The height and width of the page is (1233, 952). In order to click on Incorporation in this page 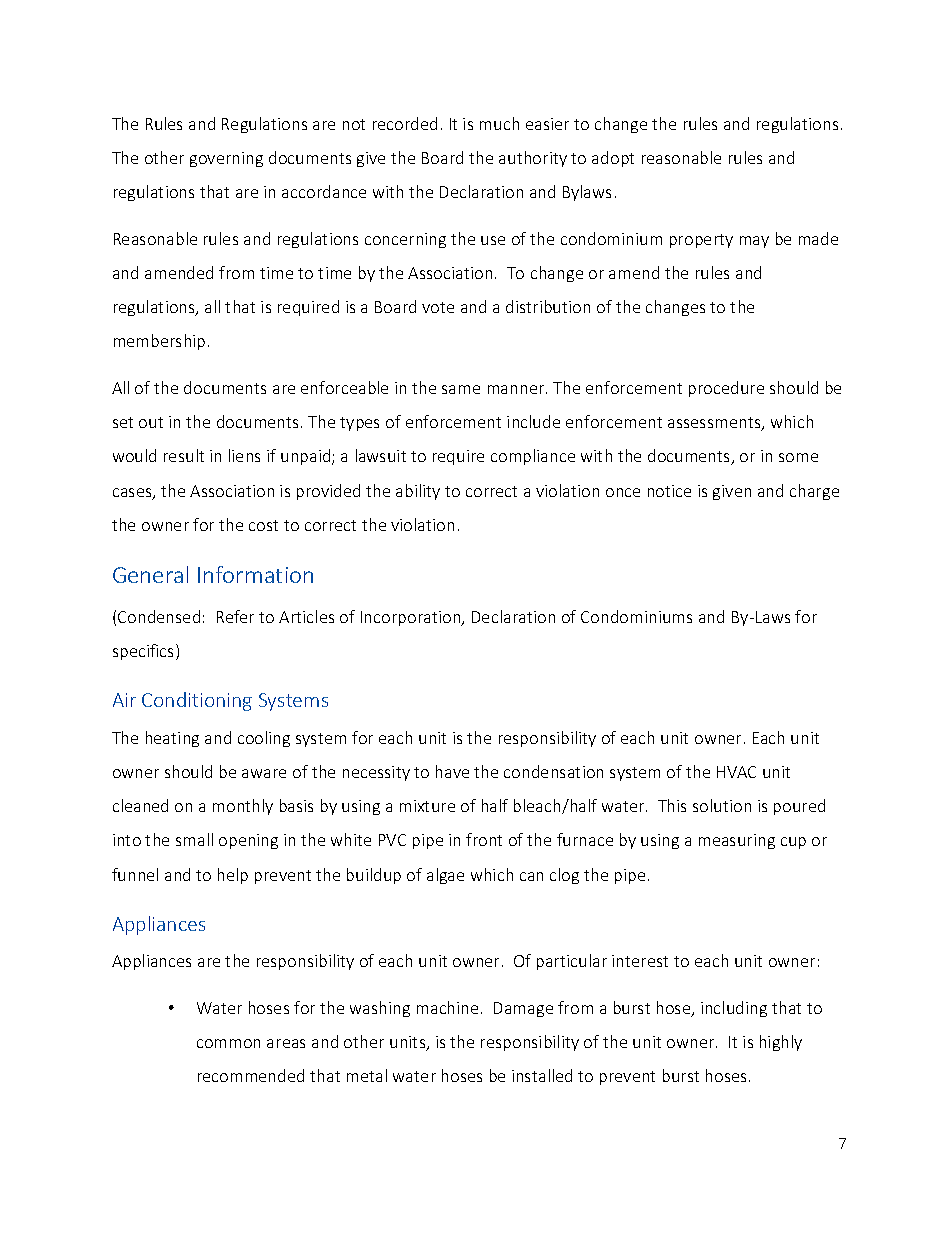, I will do `click(412, 618)`.
